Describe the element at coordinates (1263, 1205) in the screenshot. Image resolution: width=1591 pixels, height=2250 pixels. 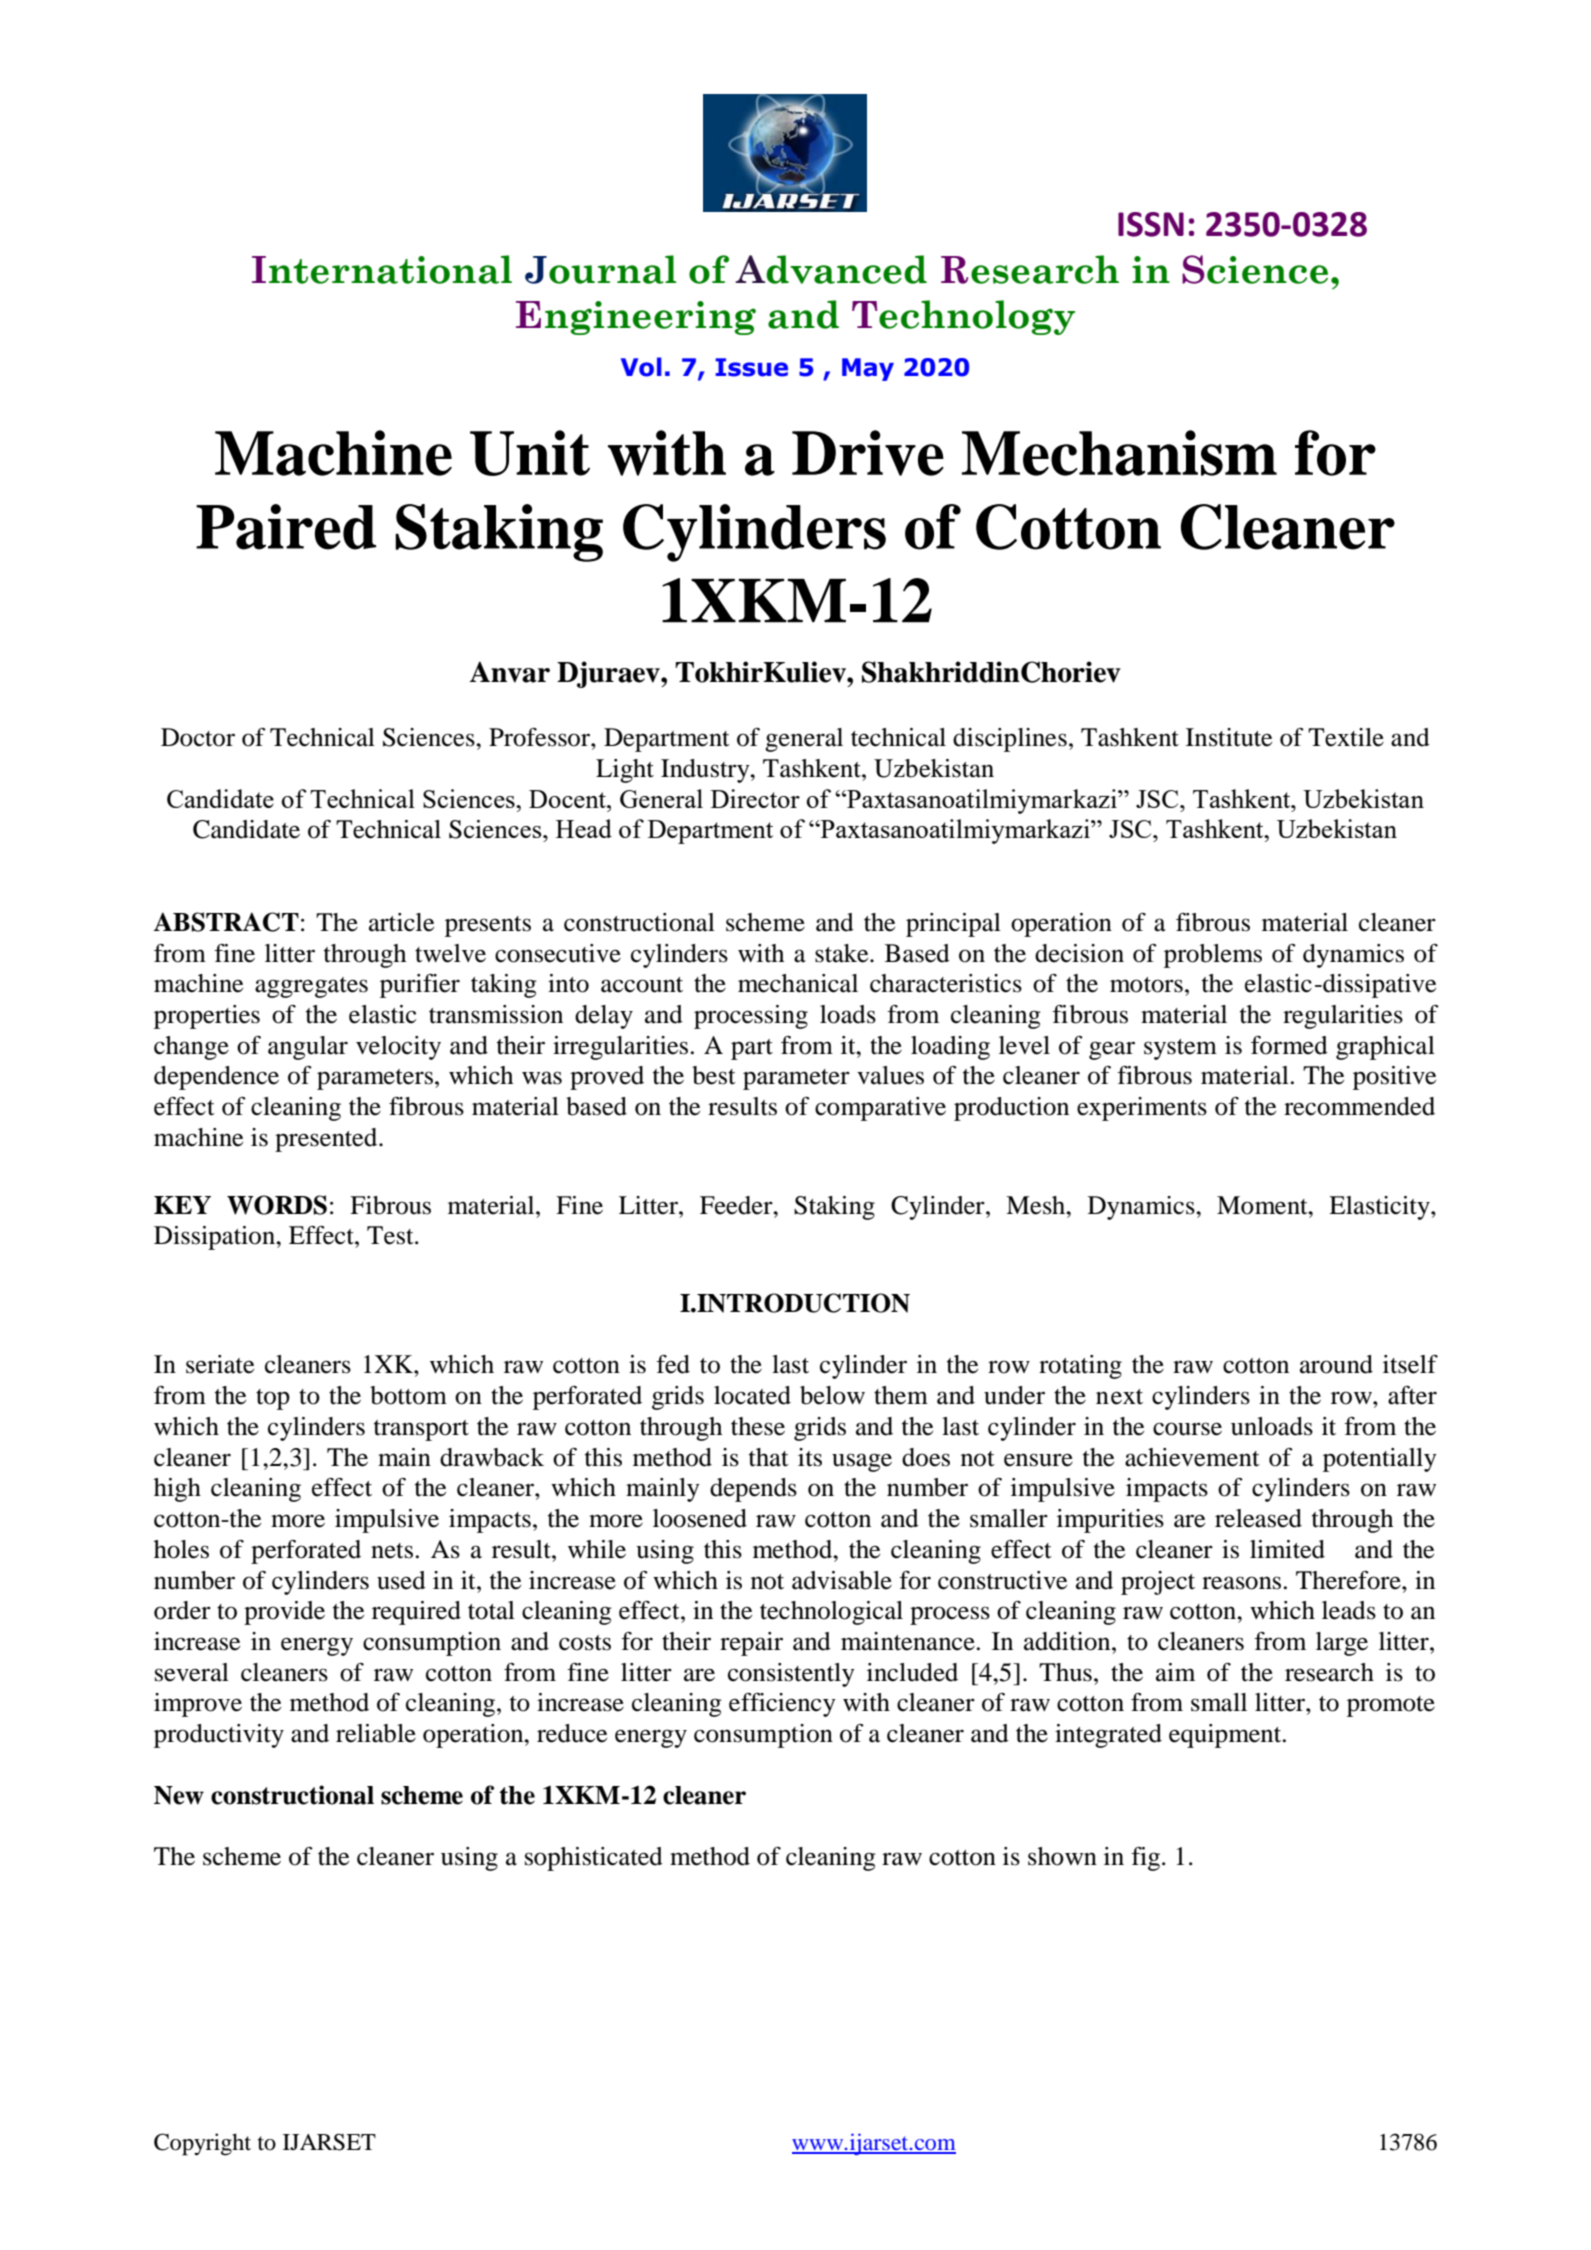
I see `Moment` at that location.
